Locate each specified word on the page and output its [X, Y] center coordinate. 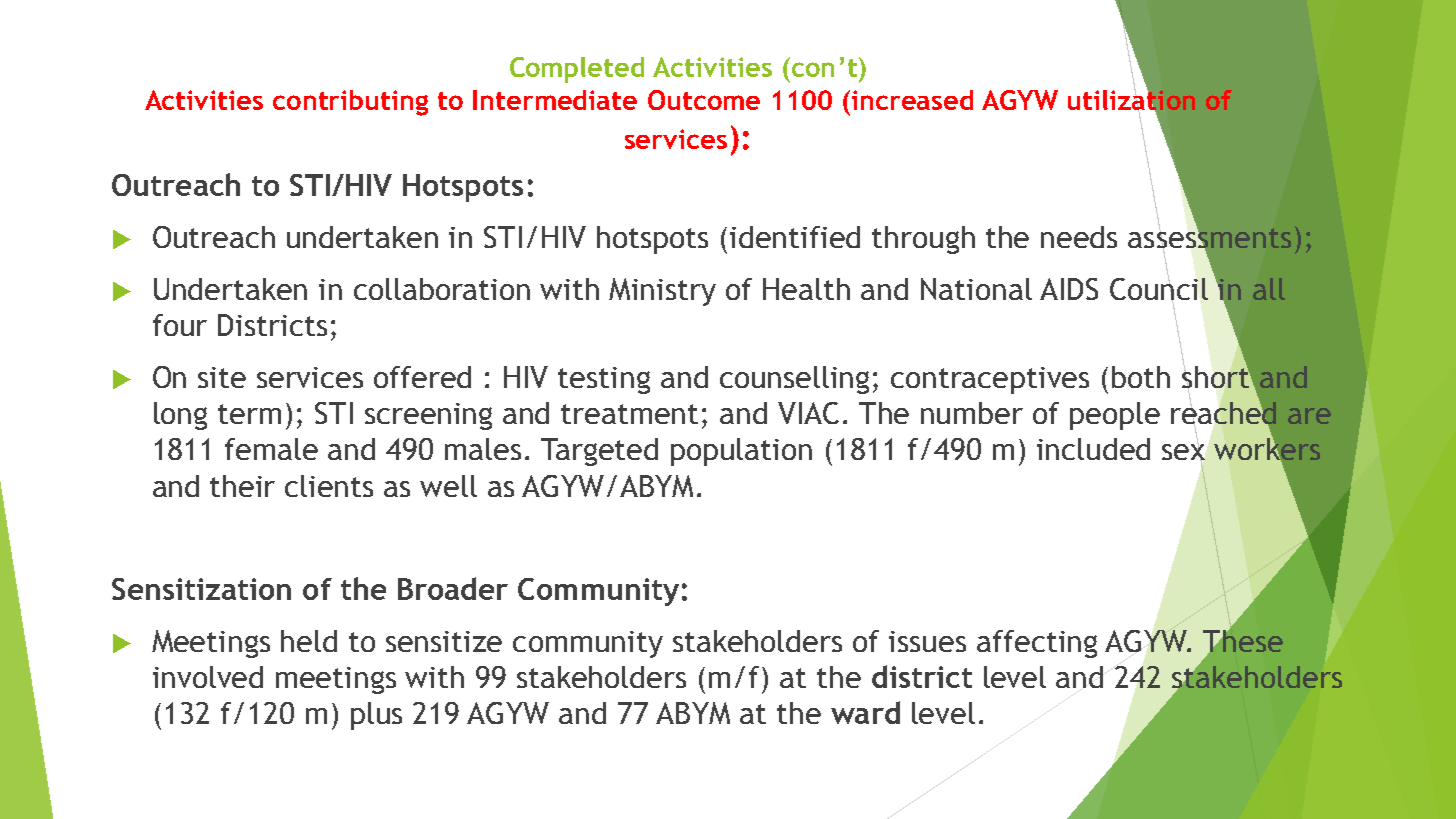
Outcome [704, 100]
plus [376, 716]
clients [329, 486]
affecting [1037, 644]
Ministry [662, 292]
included [1093, 449]
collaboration [442, 289]
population [741, 452]
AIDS [1069, 289]
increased [912, 100]
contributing [350, 103]
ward [865, 712]
